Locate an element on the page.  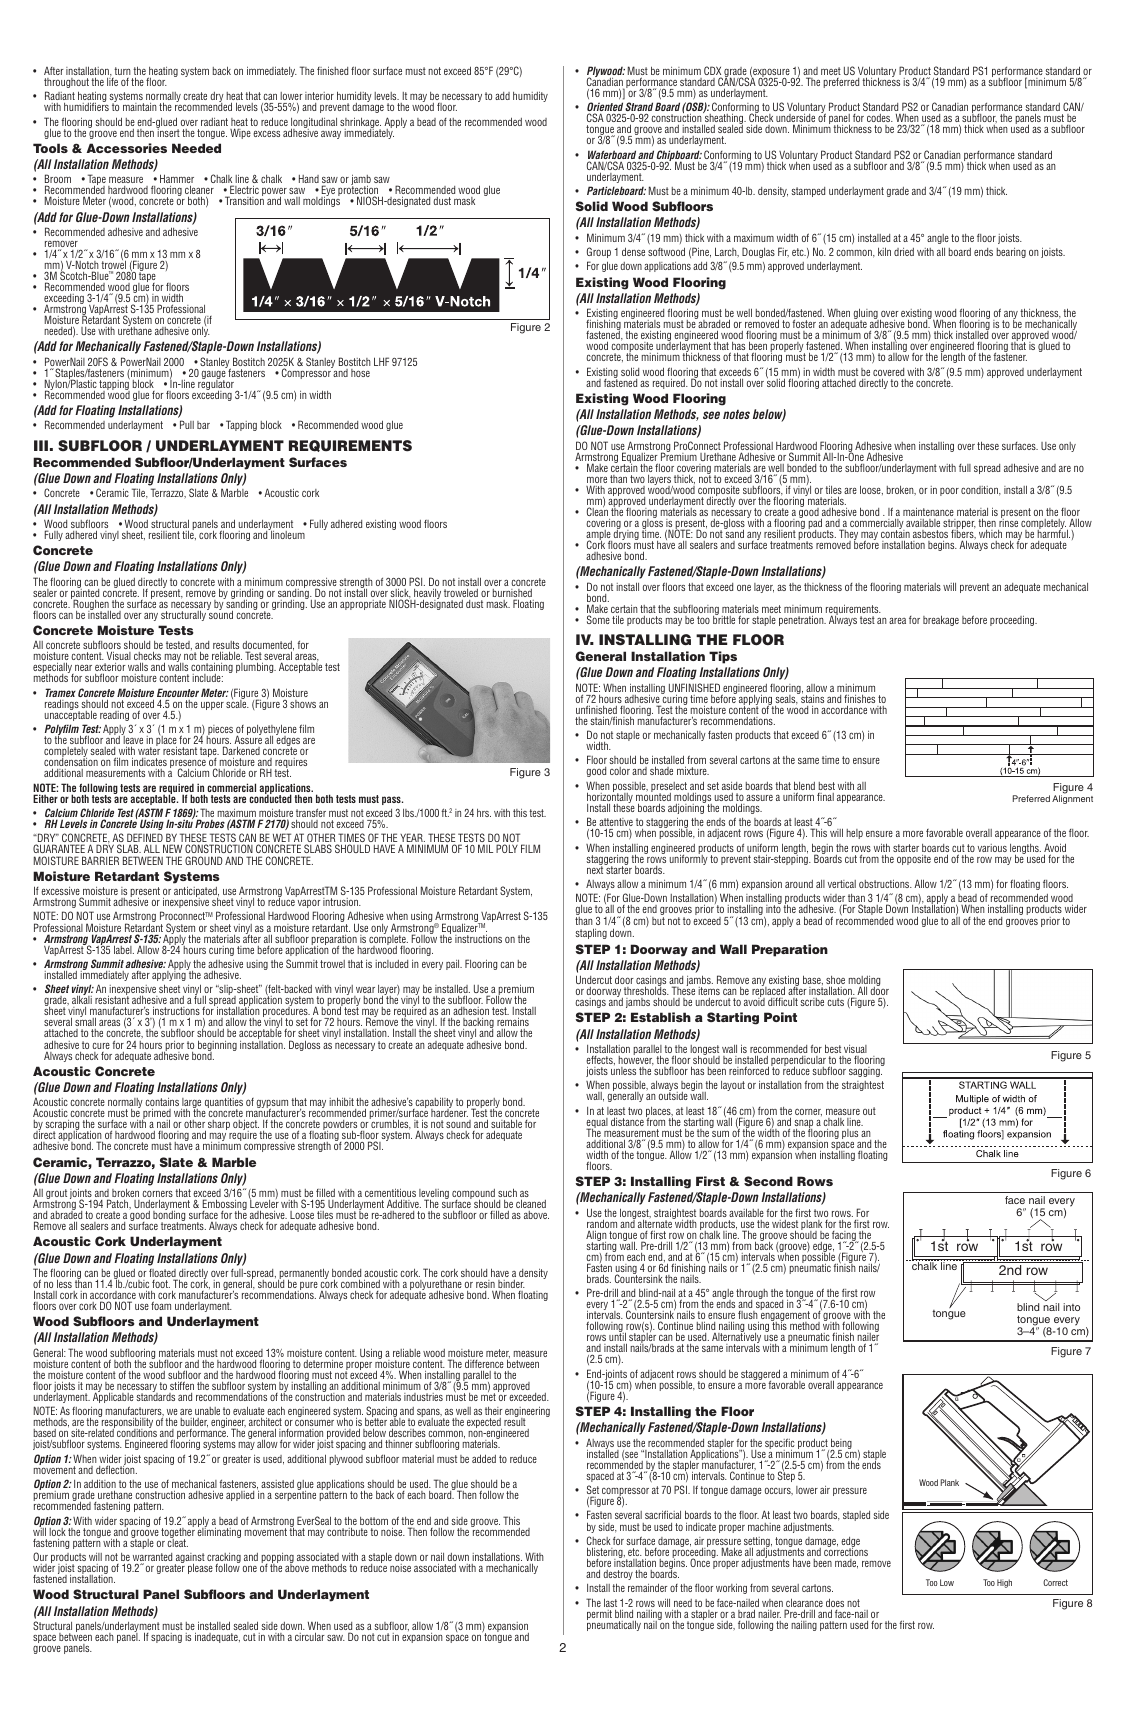
poor is located at coordinates (949, 491).
